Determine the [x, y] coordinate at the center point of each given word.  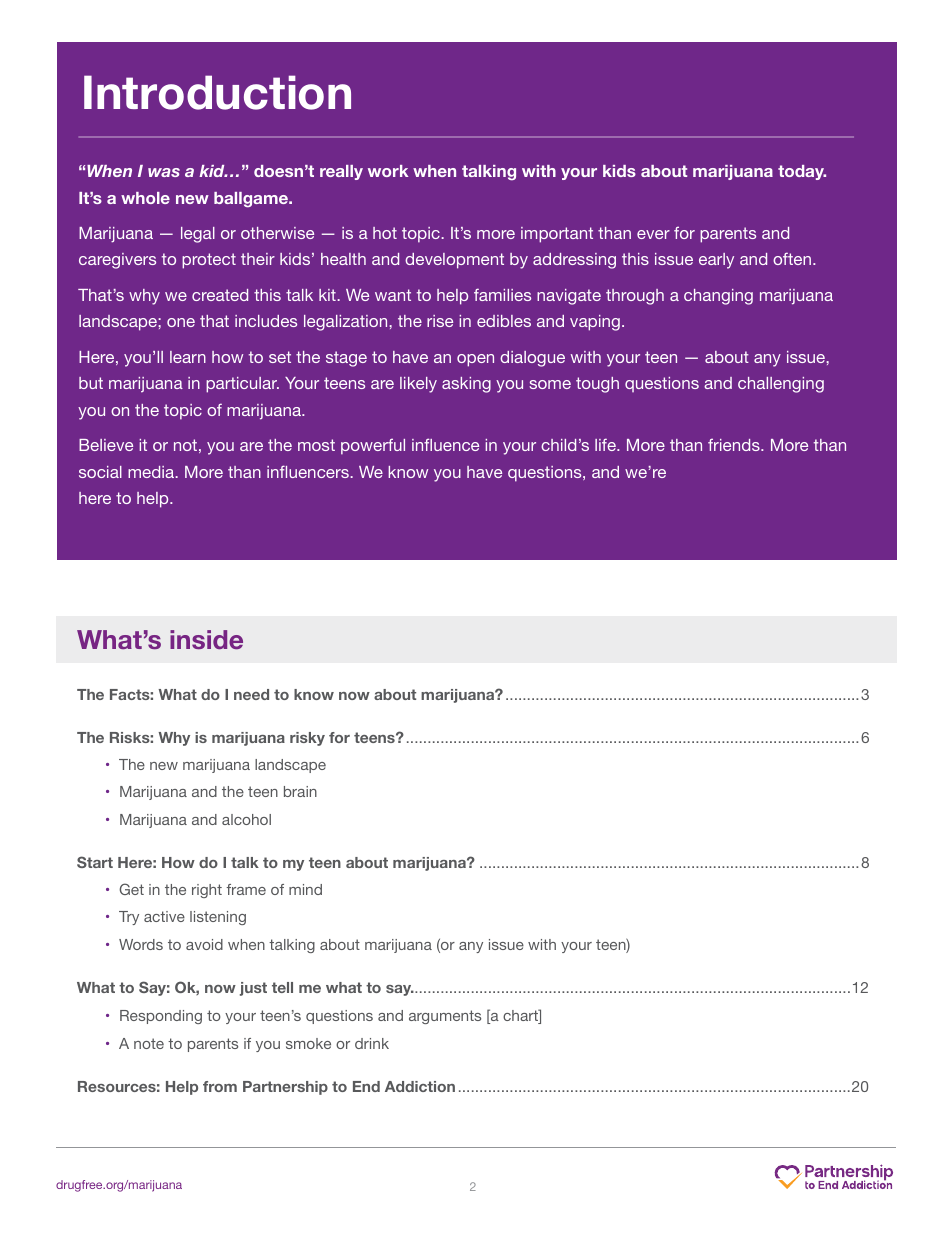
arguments [445, 1017]
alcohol [246, 819]
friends [735, 444]
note [149, 1043]
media [152, 472]
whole [145, 198]
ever [653, 234]
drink [372, 1043]
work [388, 171]
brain [300, 791]
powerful [373, 446]
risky [307, 739]
